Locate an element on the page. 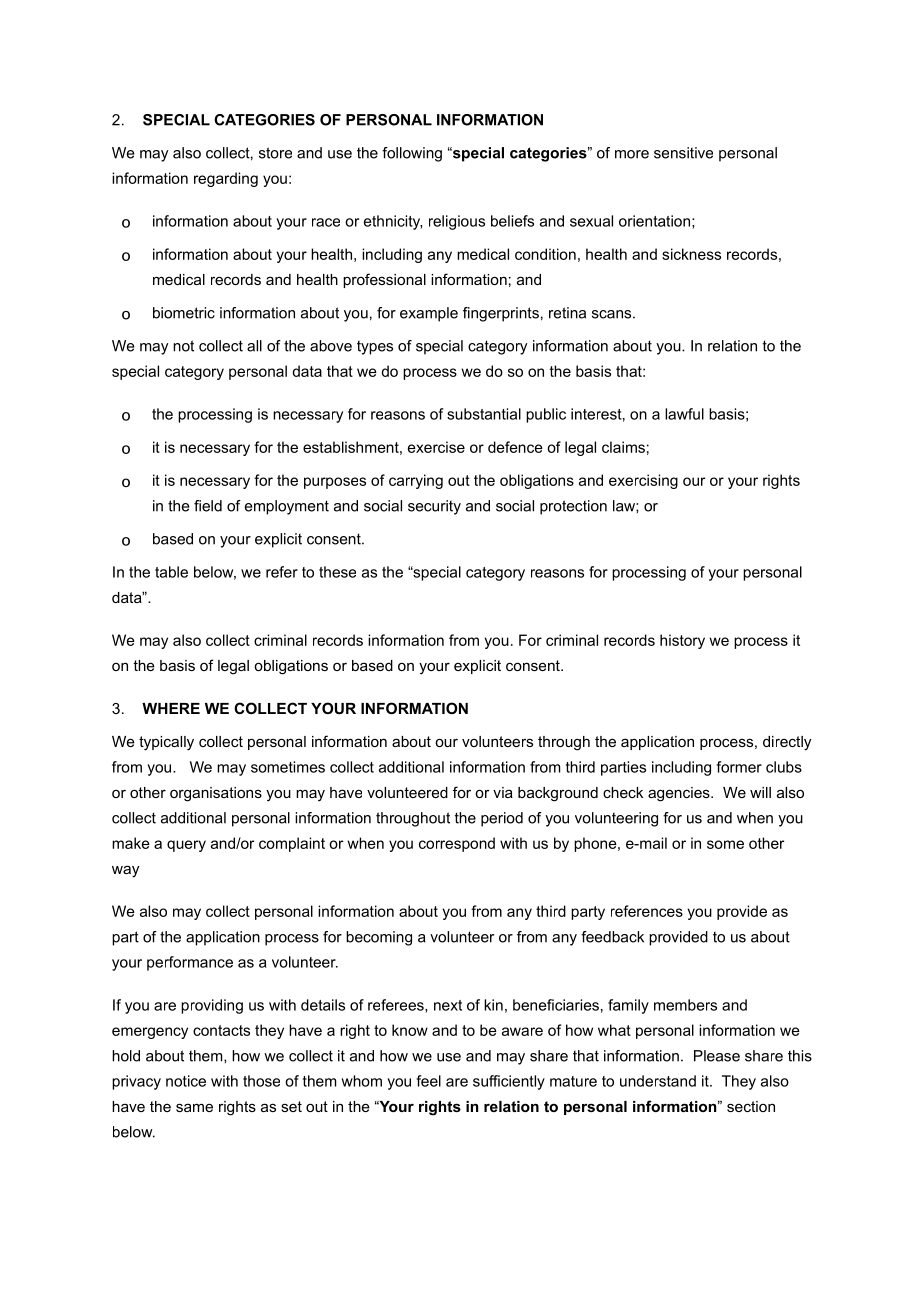 This image has width=924, height=1308. these is located at coordinates (337, 572).
